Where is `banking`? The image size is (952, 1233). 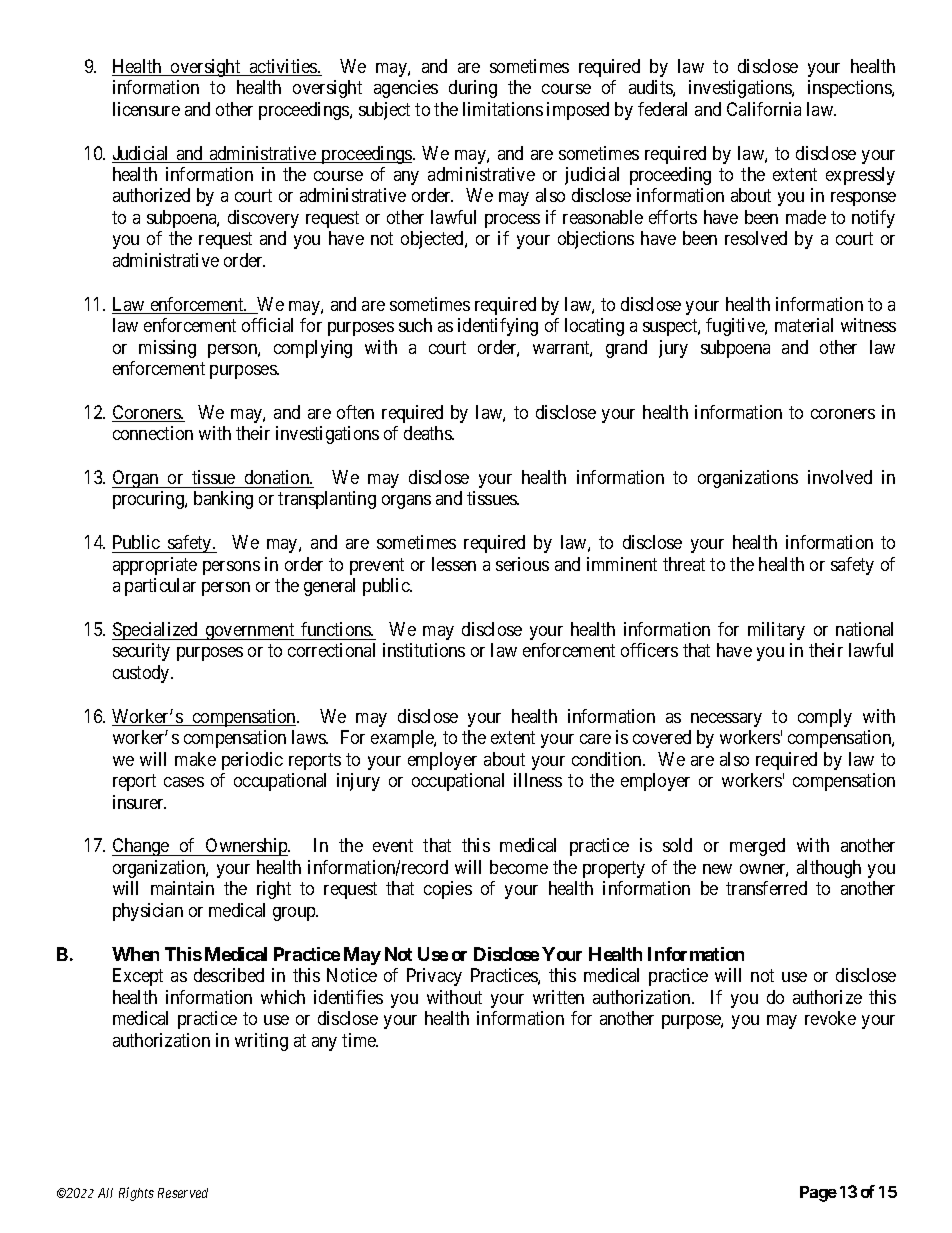
banking is located at coordinates (223, 500).
